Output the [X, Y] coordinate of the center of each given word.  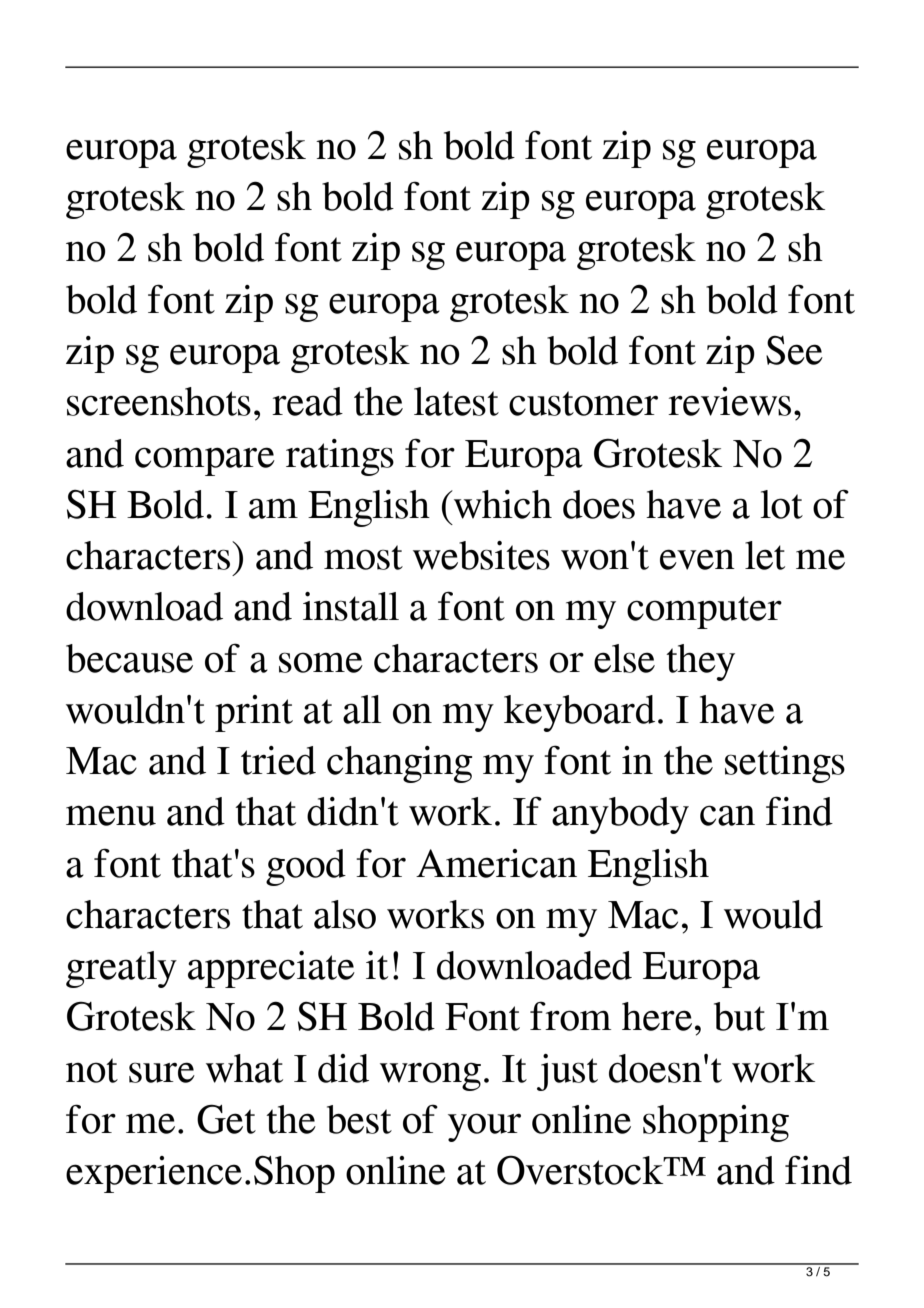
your [484, 1127]
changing [399, 764]
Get [226, 1119]
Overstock [581, 1170]
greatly [121, 969]
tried [278, 760]
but [739, 1016]
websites [481, 555]
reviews [729, 401]
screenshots [159, 401]
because [129, 658]
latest [456, 401]
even [697, 559]
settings [785, 764]
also [345, 914]
